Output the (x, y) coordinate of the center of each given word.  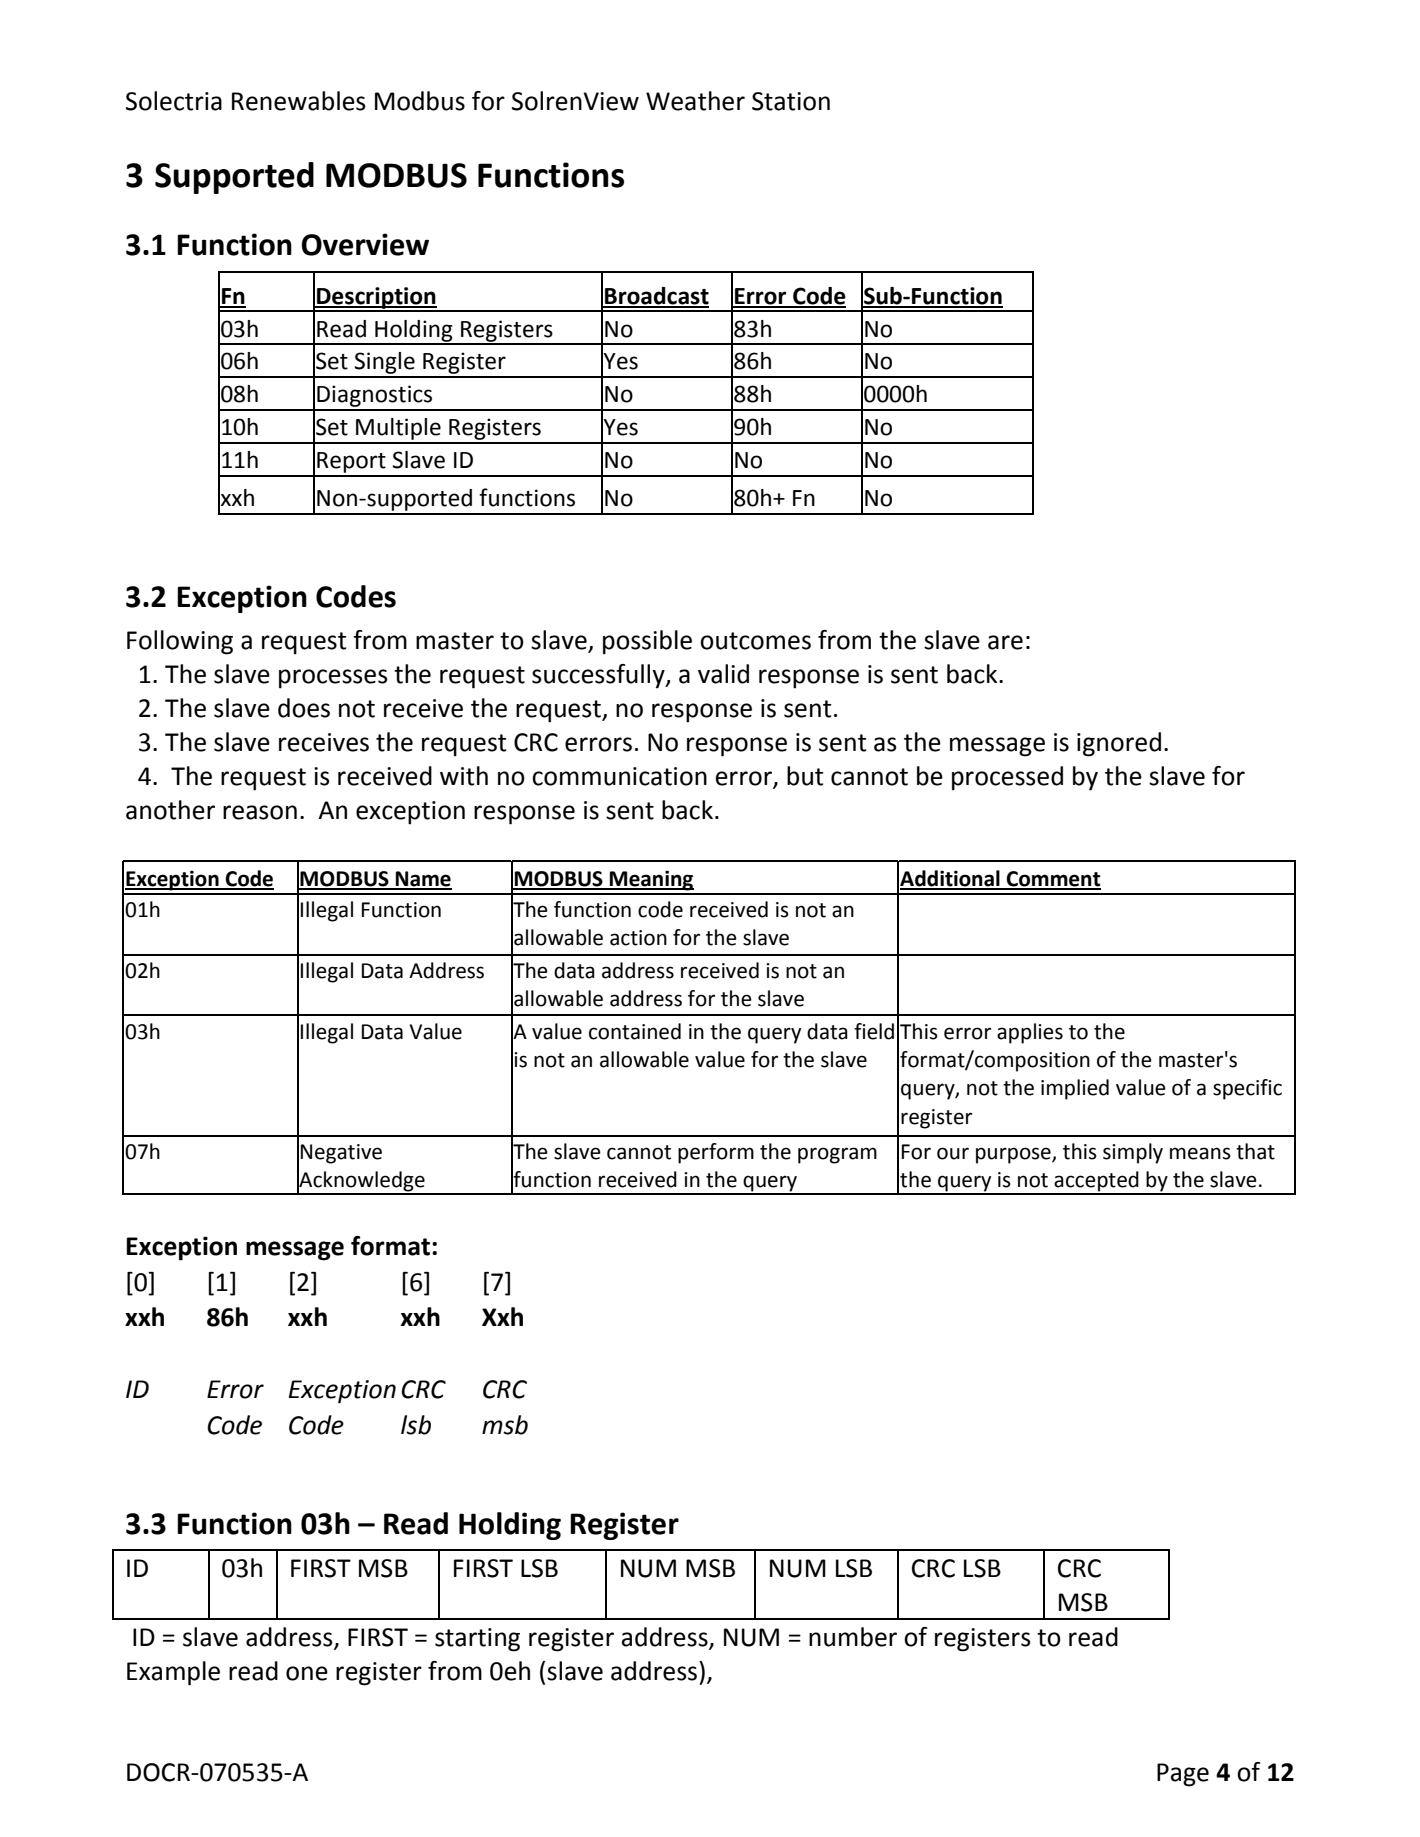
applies (1030, 1033)
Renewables (299, 101)
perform (716, 1153)
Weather (695, 101)
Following (180, 642)
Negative (341, 1154)
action (638, 938)
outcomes (755, 641)
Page (1183, 1775)
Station (791, 101)
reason (260, 812)
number (853, 1637)
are (1005, 642)
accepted (1097, 1182)
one (307, 1673)
